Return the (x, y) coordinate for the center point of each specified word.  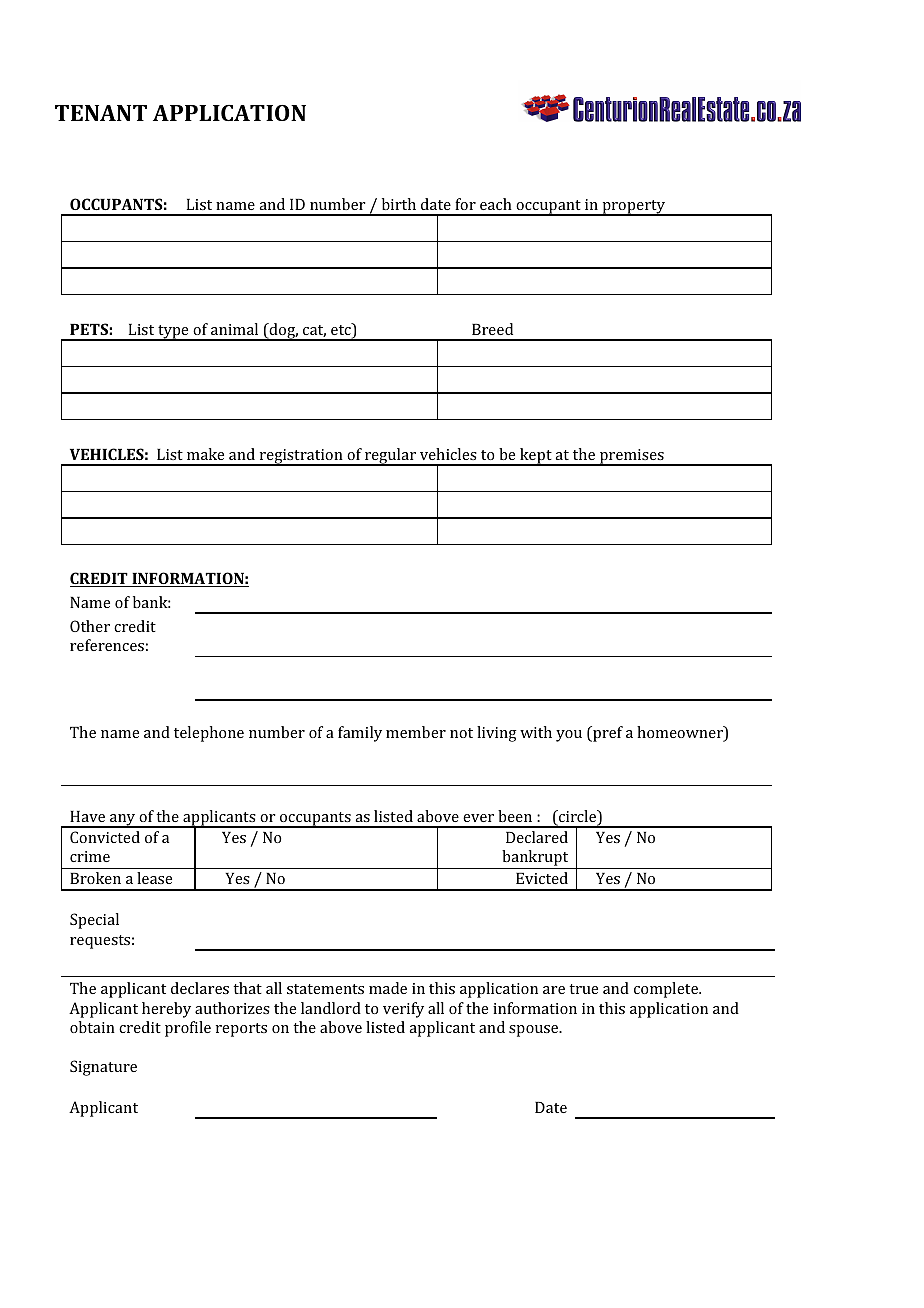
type (173, 333)
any (123, 821)
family (360, 734)
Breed (492, 329)
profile (188, 1029)
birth (399, 204)
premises (632, 457)
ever (478, 818)
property (634, 208)
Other (90, 626)
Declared (537, 837)
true (583, 989)
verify (403, 1010)
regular (391, 457)
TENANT (101, 113)
